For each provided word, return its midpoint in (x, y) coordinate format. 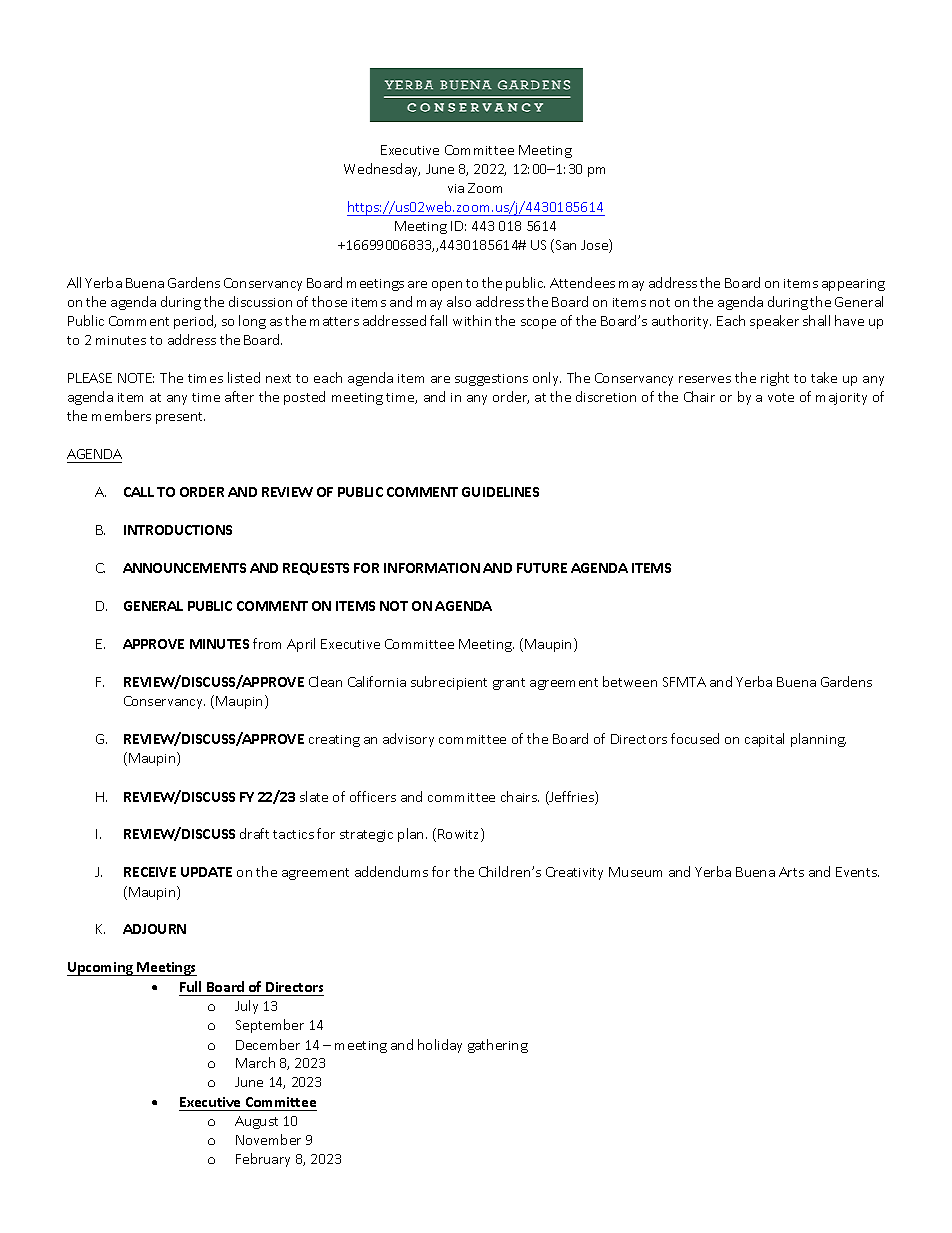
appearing (853, 285)
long (252, 322)
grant (509, 684)
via (456, 188)
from (267, 643)
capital (764, 740)
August (256, 1122)
